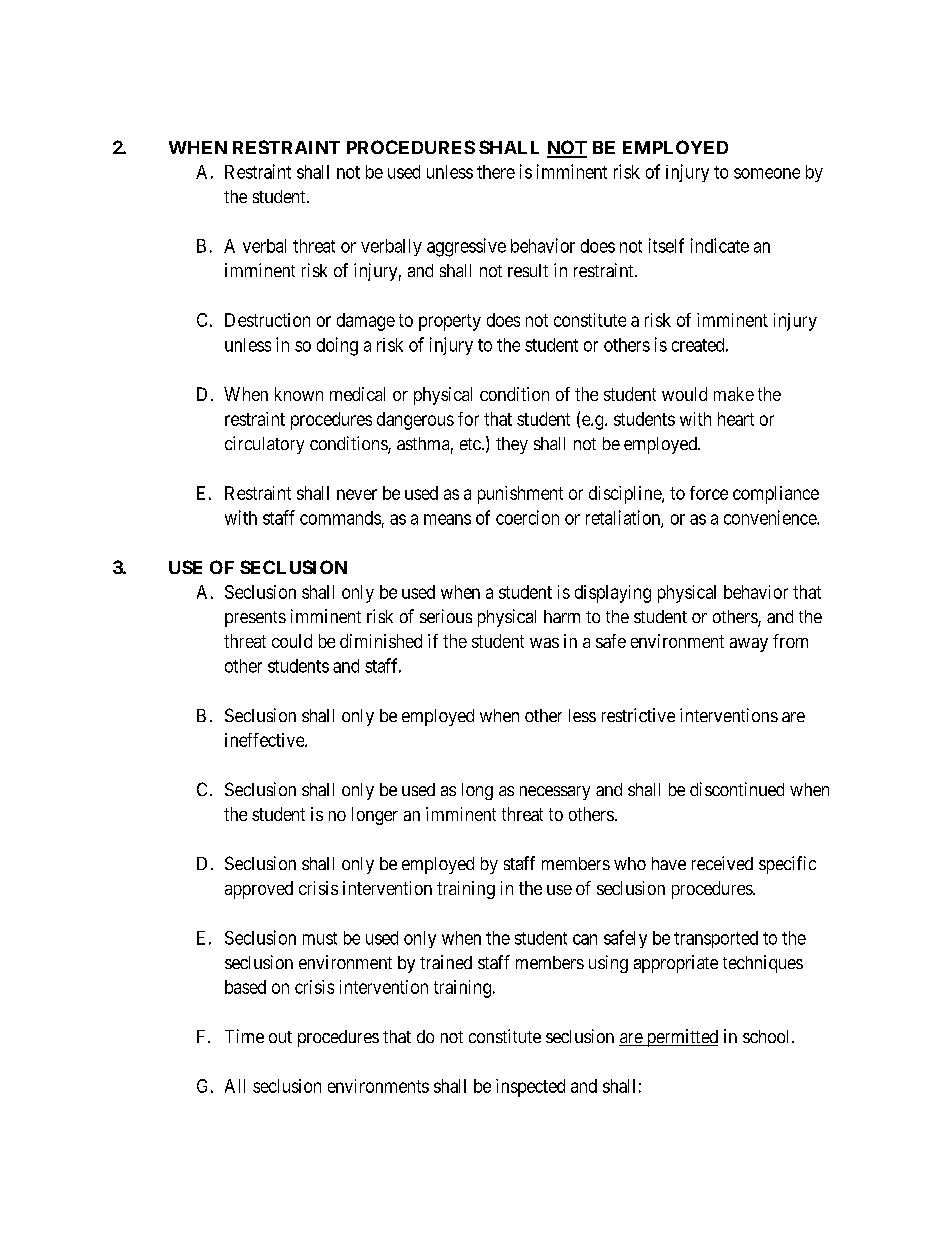  What do you see at coordinates (709, 493) in the screenshot?
I see `force` at bounding box center [709, 493].
